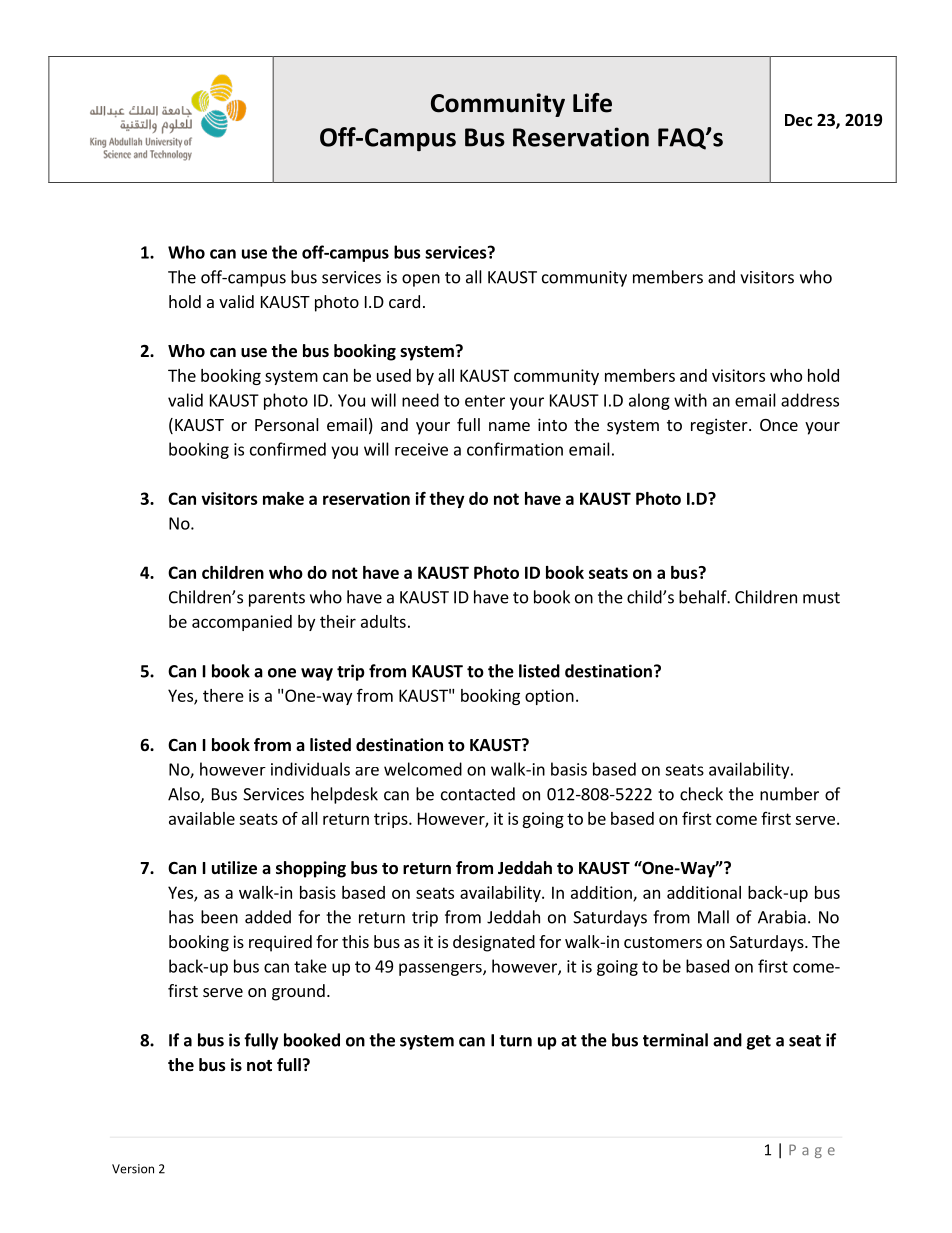 The width and height of the document is (952, 1233). What do you see at coordinates (133, 1169) in the document?
I see `Version` at bounding box center [133, 1169].
